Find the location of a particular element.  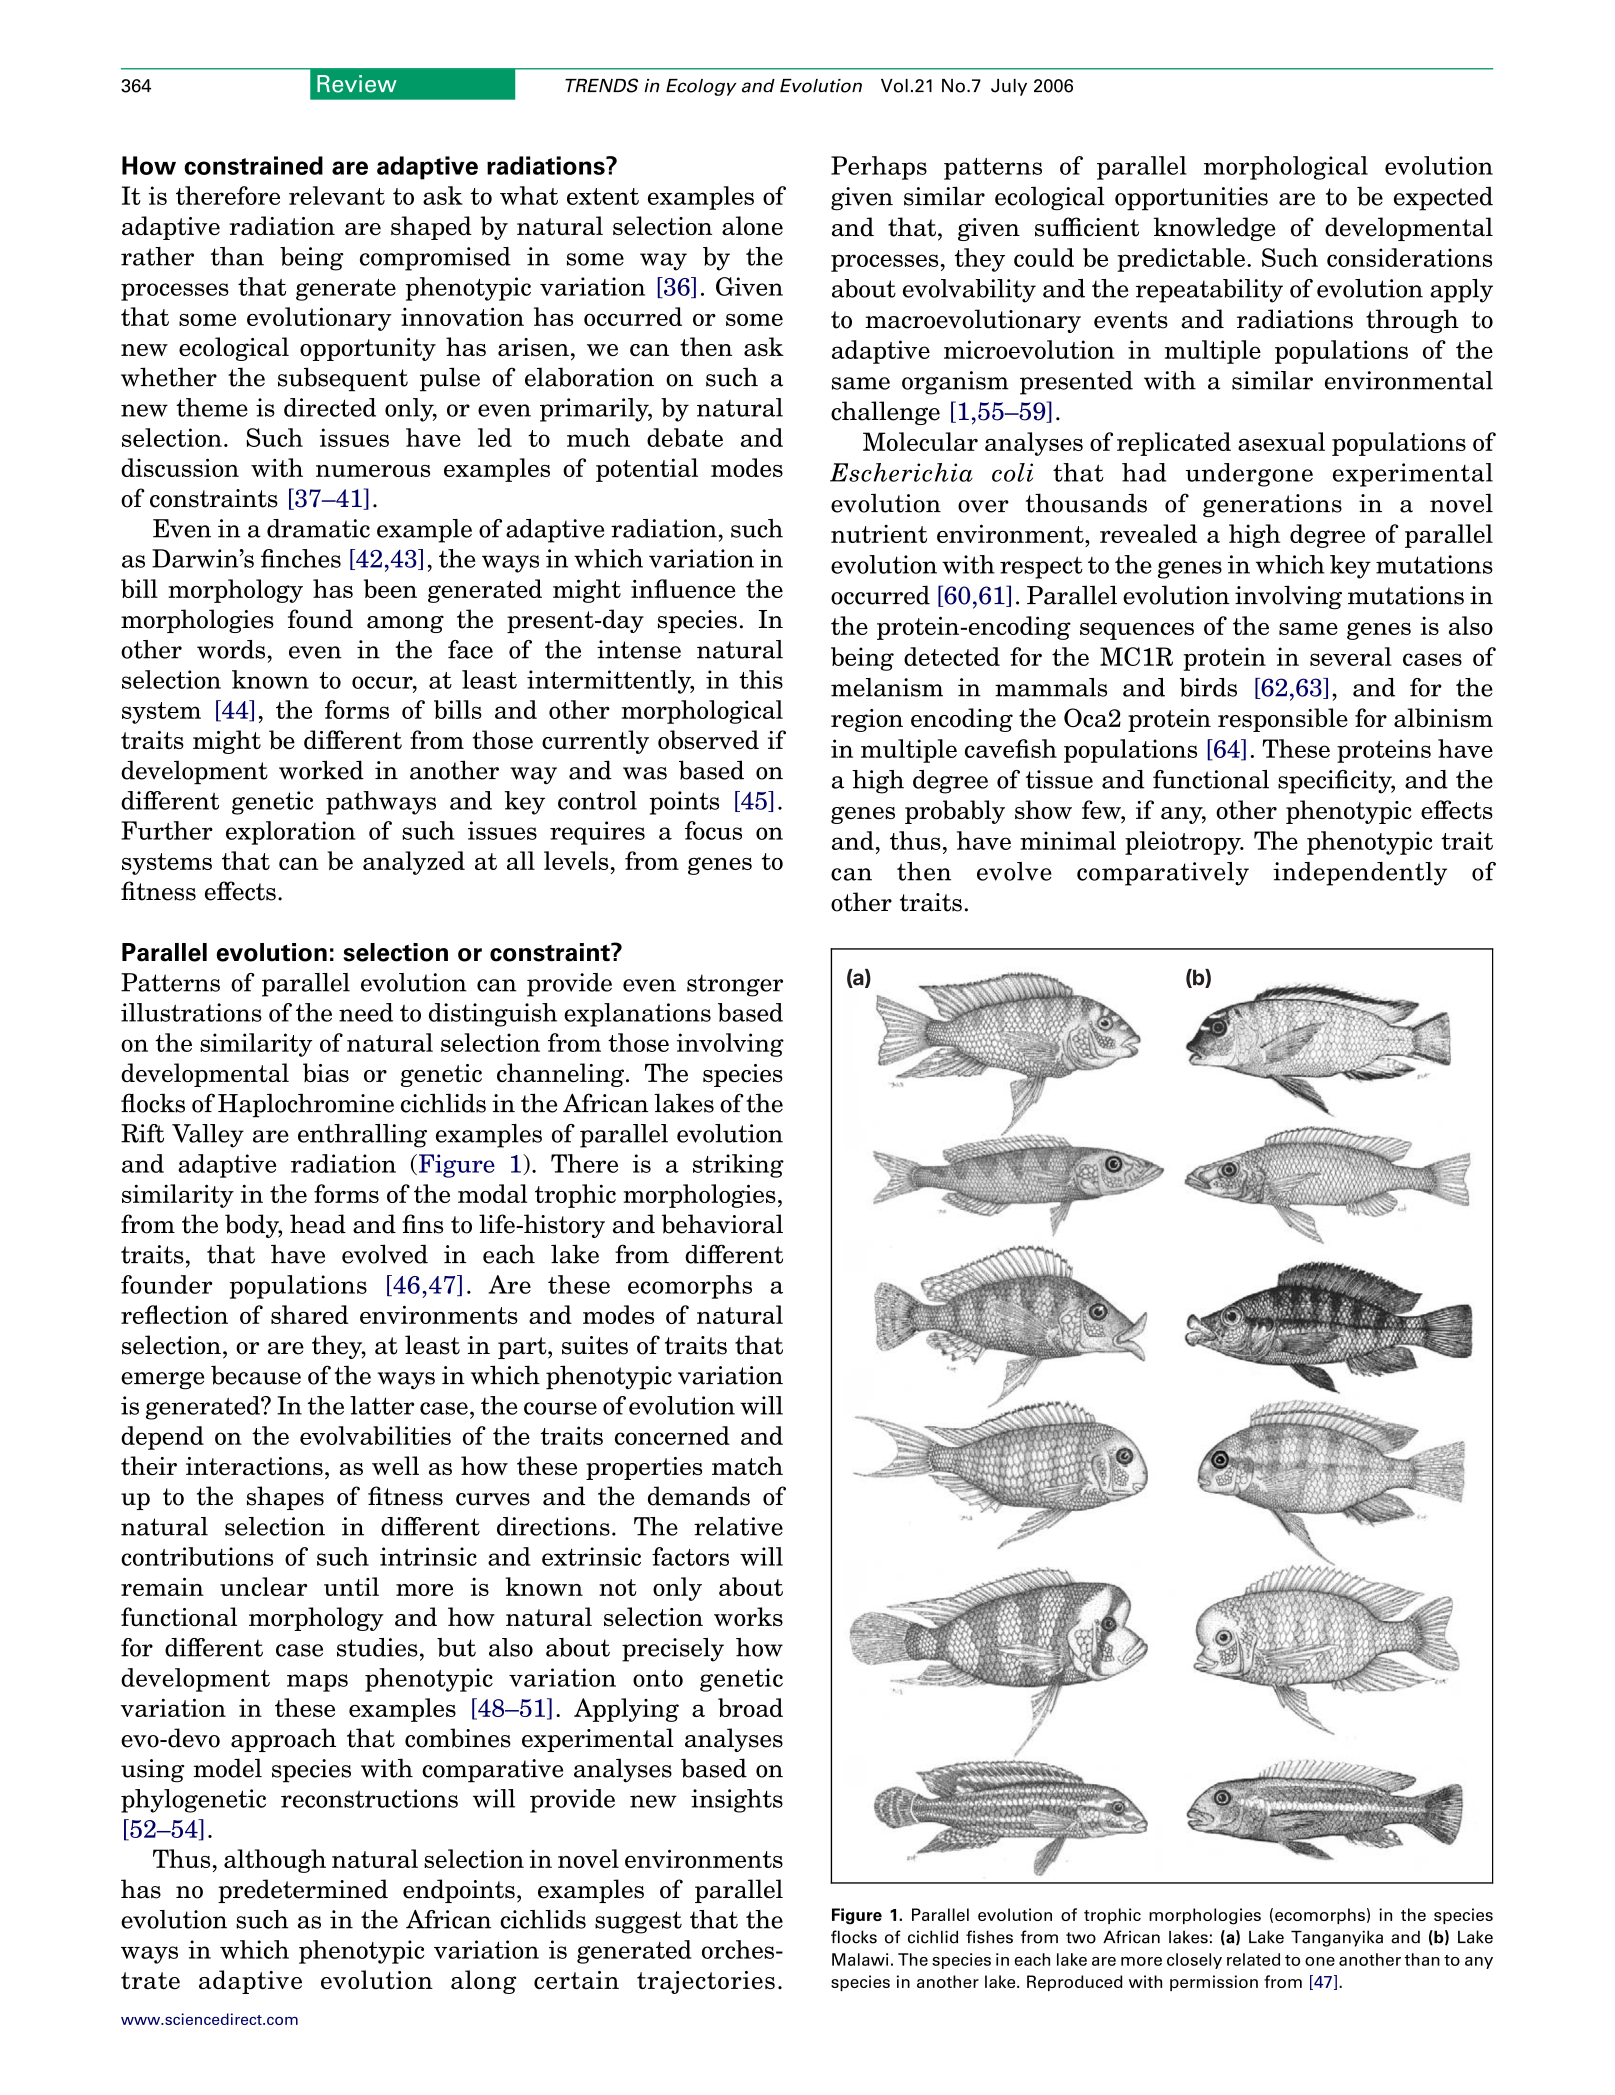

constrained is located at coordinates (253, 165).
